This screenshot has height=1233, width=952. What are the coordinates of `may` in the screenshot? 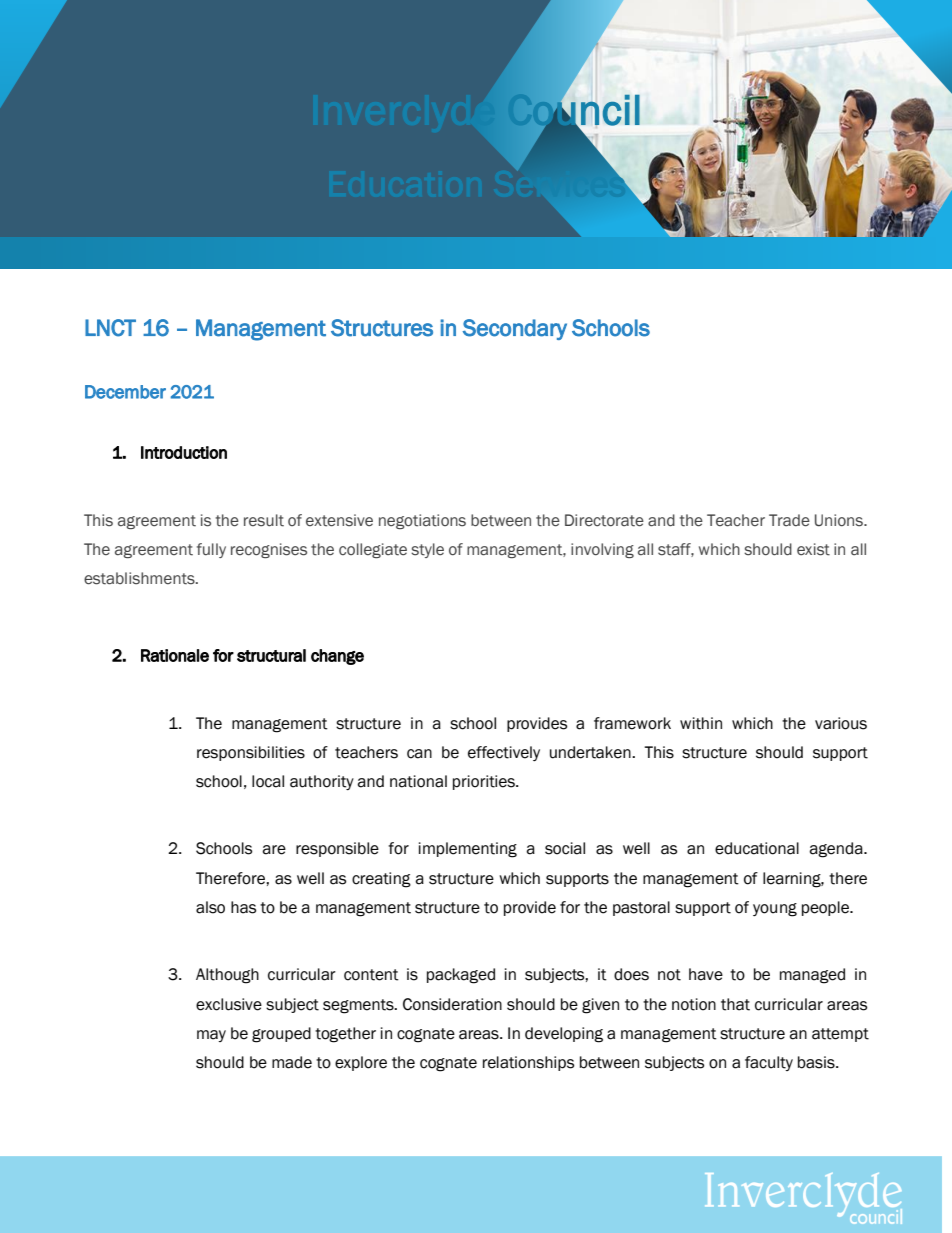 It's located at (211, 1036).
